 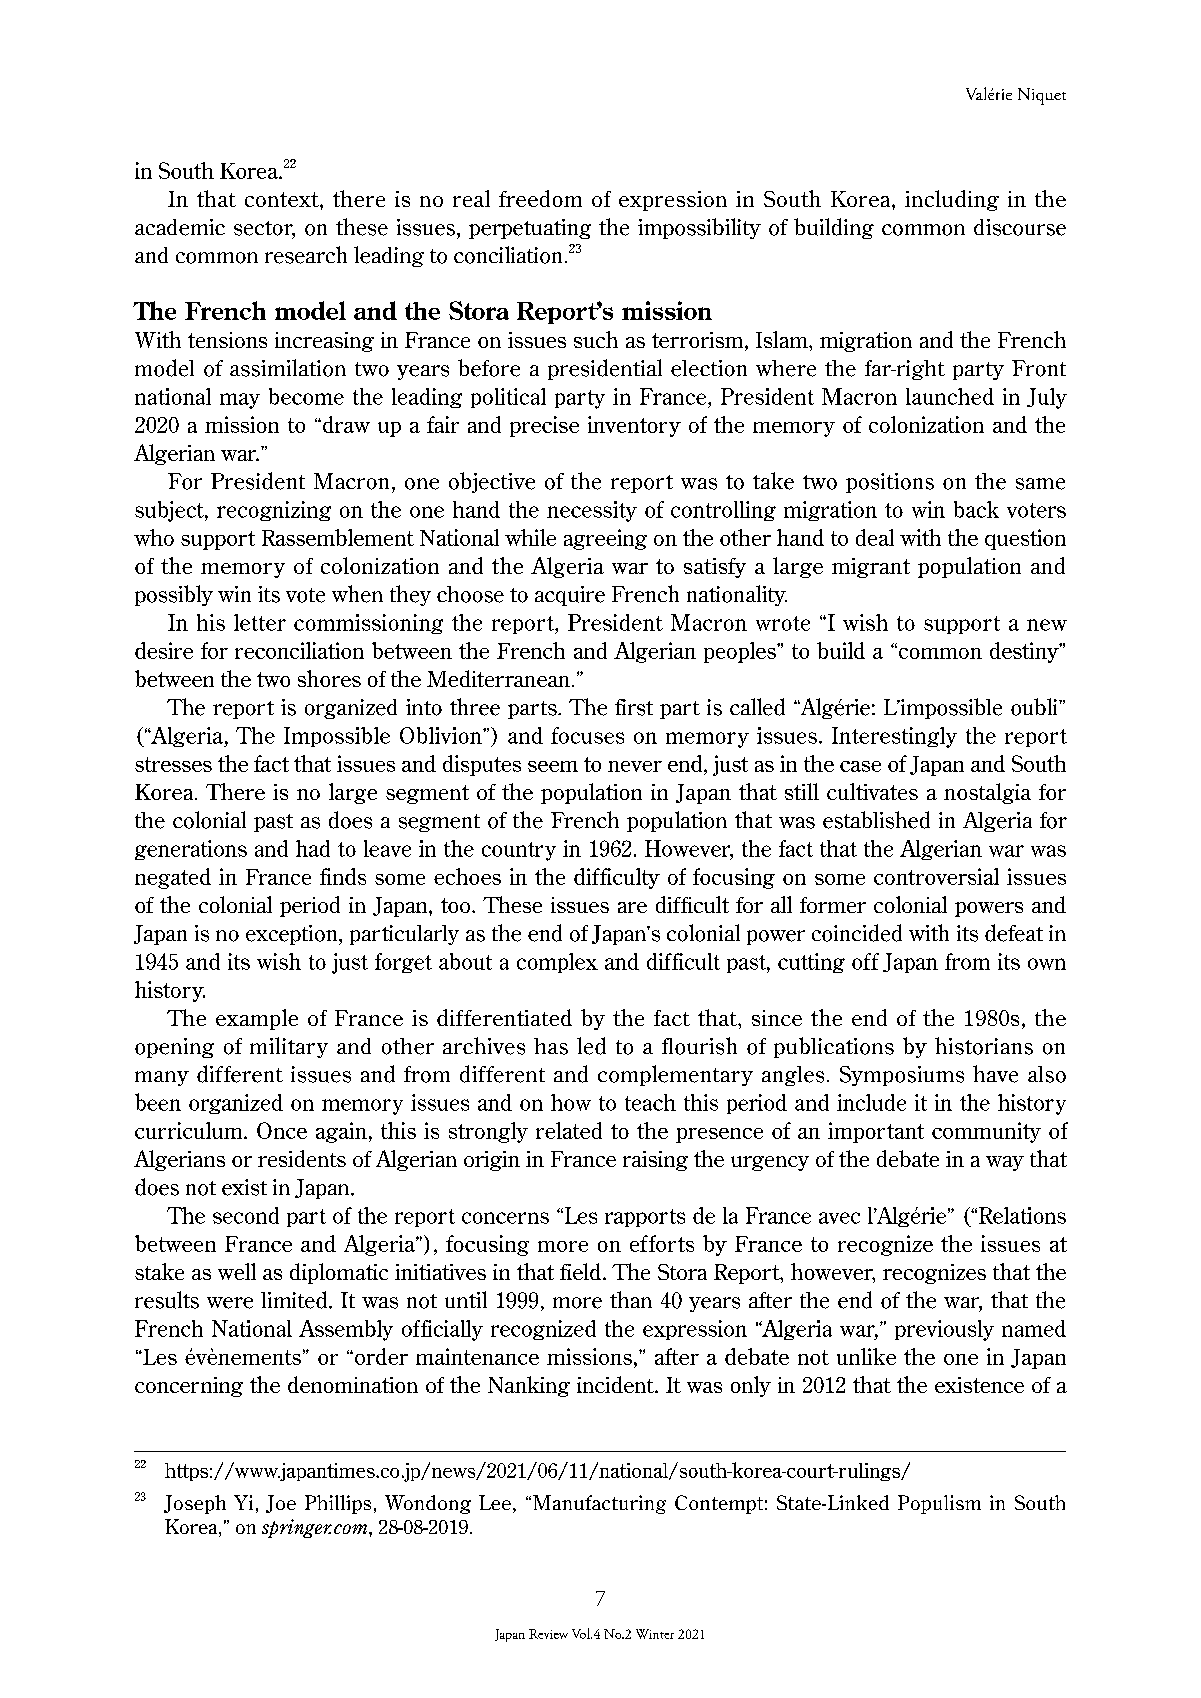 I want to click on migrant, so click(x=871, y=568).
